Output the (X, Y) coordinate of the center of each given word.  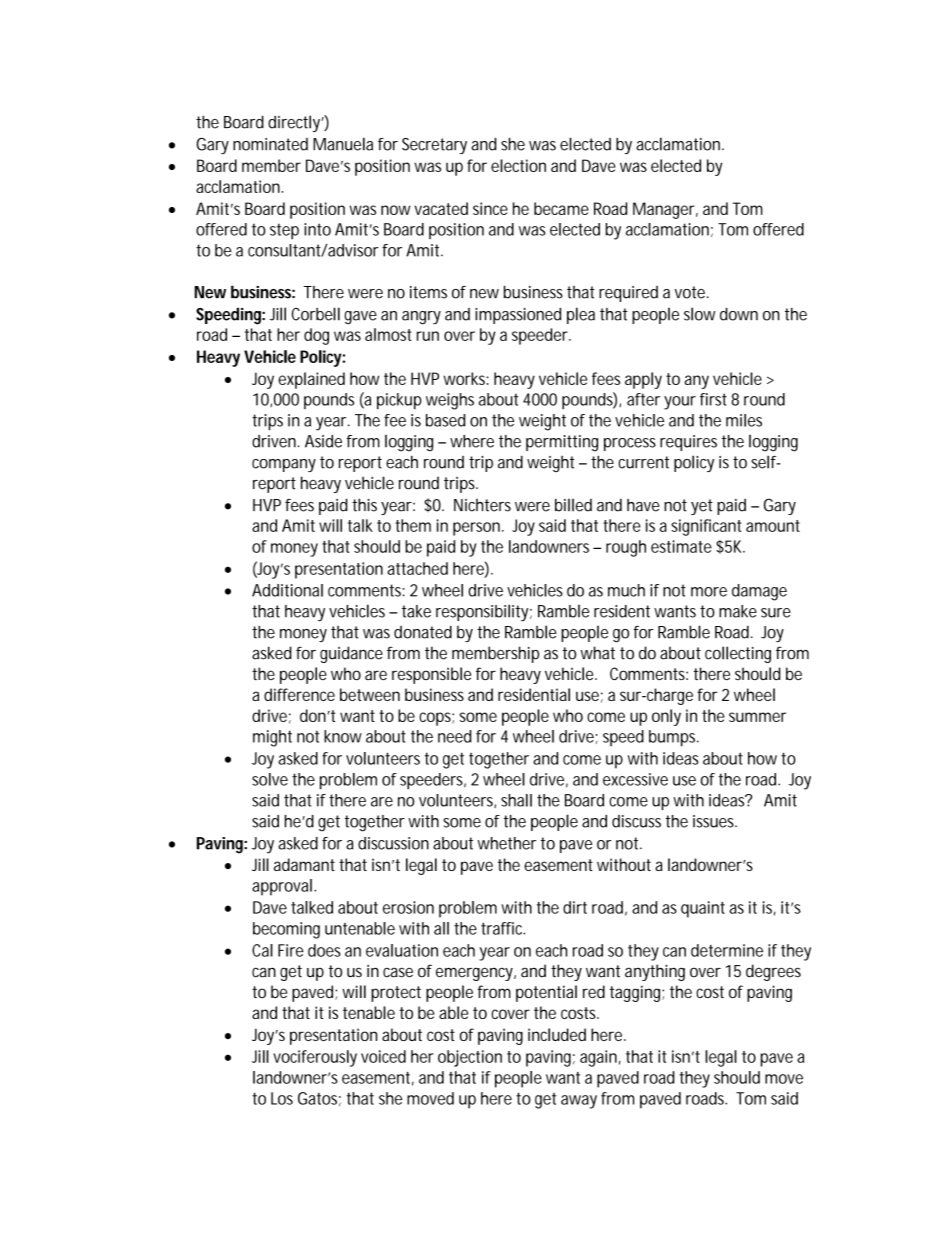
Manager (665, 210)
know (343, 736)
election (518, 165)
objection (470, 1058)
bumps (674, 738)
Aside (323, 441)
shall (516, 800)
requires (688, 443)
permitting (562, 443)
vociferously (315, 1058)
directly (296, 123)
